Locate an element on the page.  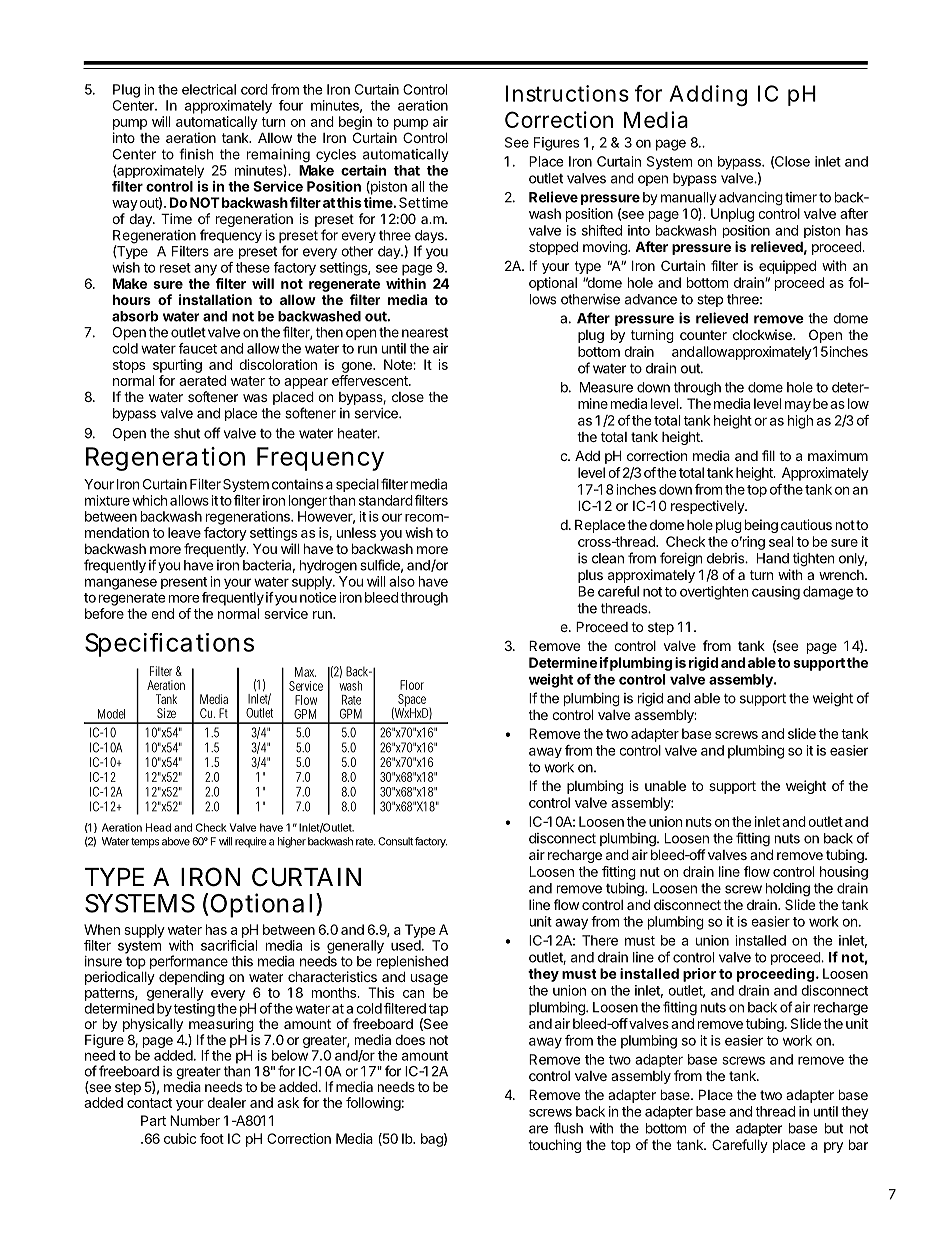
housing is located at coordinates (844, 873).
